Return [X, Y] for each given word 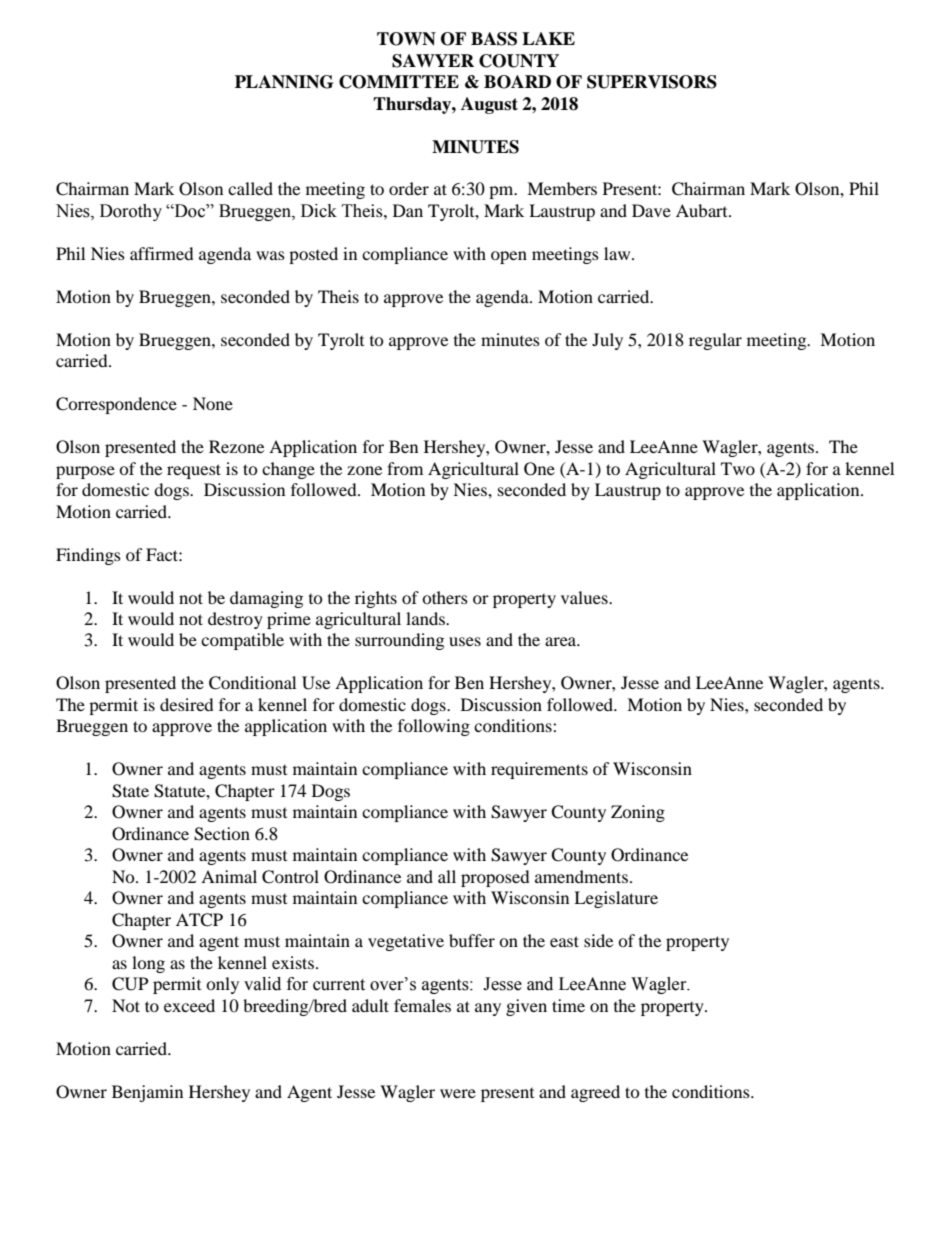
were [458, 1093]
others [445, 597]
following [434, 727]
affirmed [162, 253]
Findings [88, 556]
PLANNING [284, 82]
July [607, 341]
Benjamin [147, 1093]
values [585, 597]
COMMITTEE [399, 82]
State [130, 791]
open [509, 257]
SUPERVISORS [652, 82]
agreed [595, 1093]
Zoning [638, 813]
